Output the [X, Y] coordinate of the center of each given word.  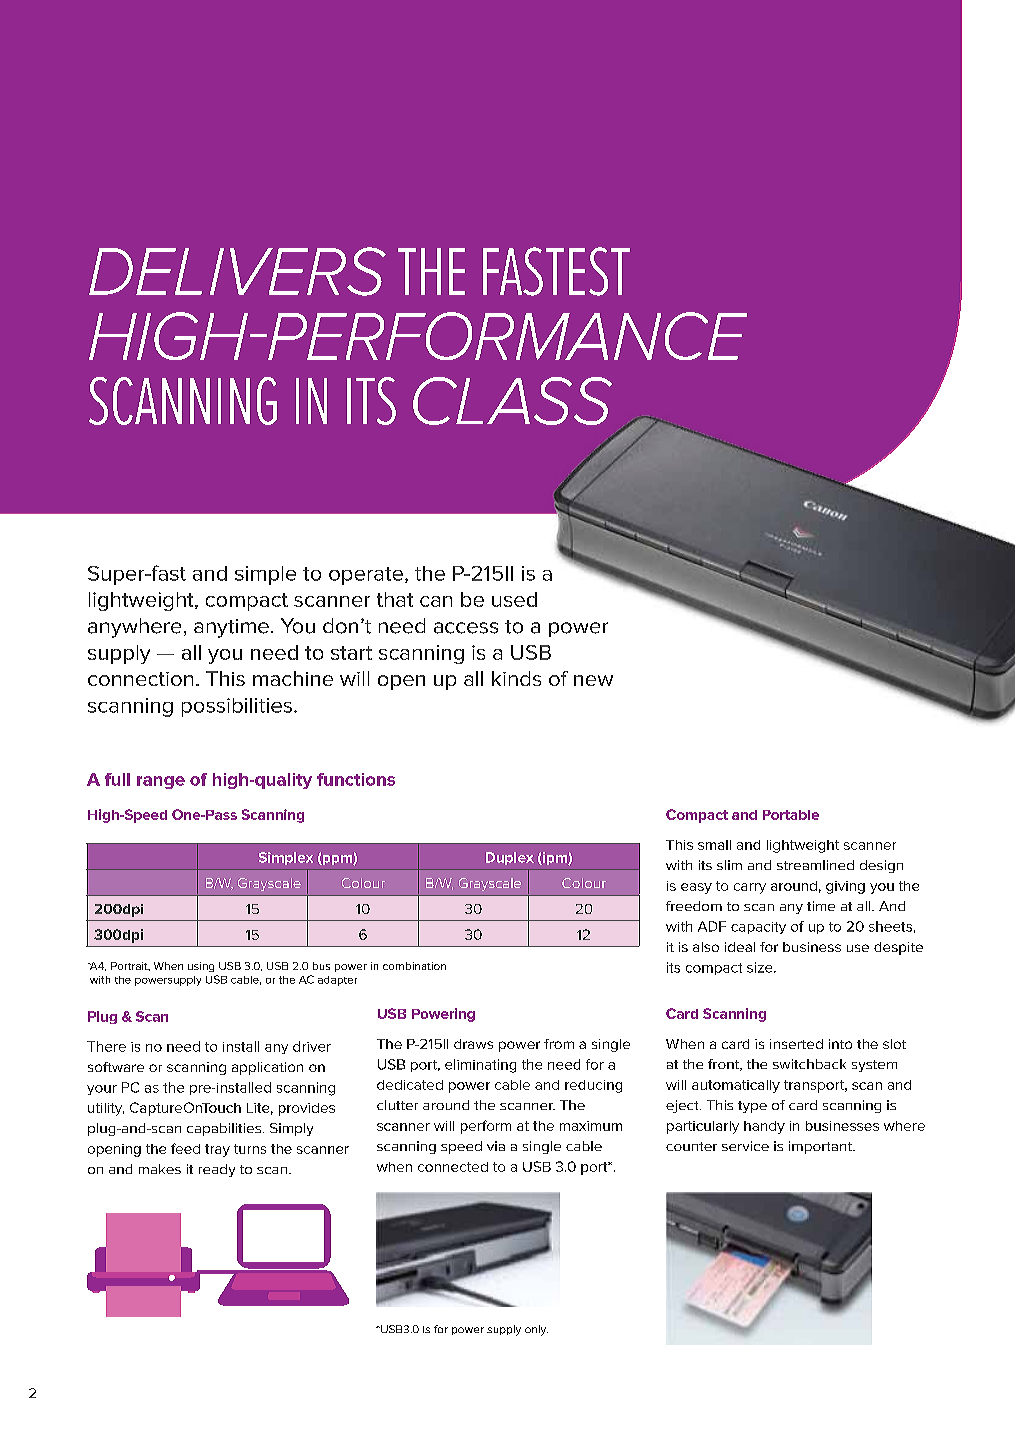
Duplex [510, 858]
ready [217, 1170]
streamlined [815, 865]
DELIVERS [237, 271]
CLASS [512, 401]
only [536, 1330]
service [745, 1146]
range [161, 782]
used [514, 599]
